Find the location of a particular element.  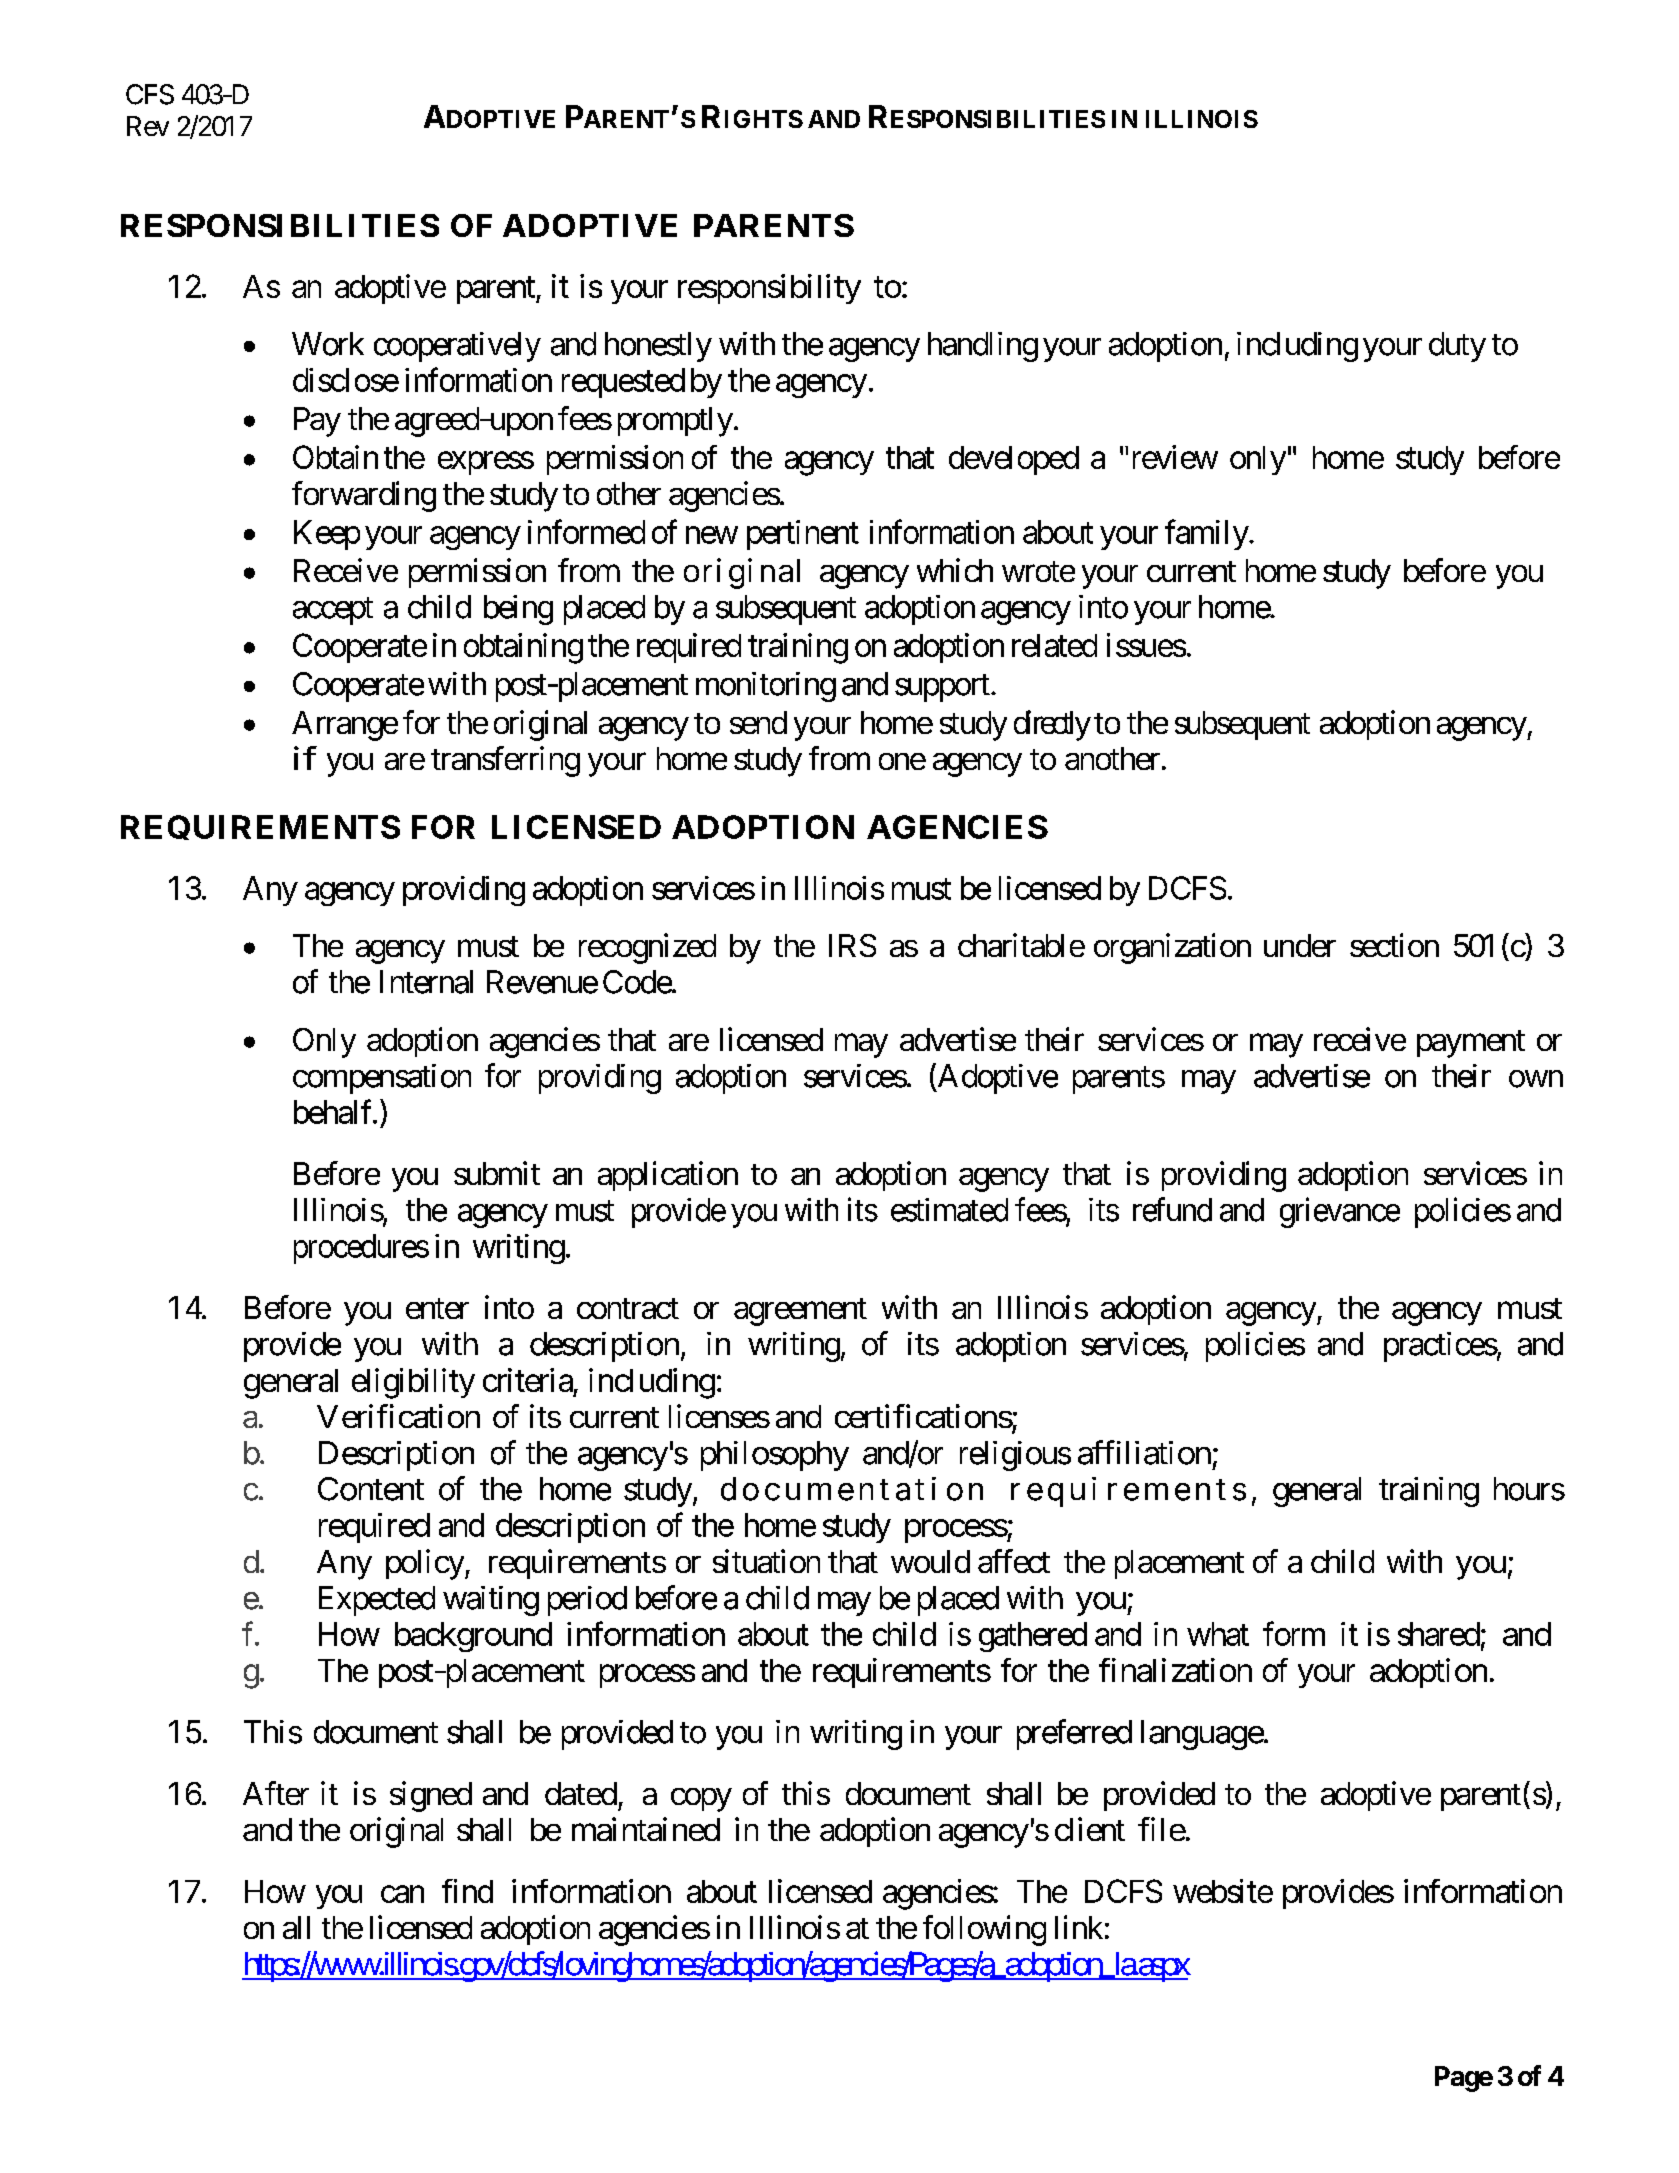

can is located at coordinates (402, 1894).
